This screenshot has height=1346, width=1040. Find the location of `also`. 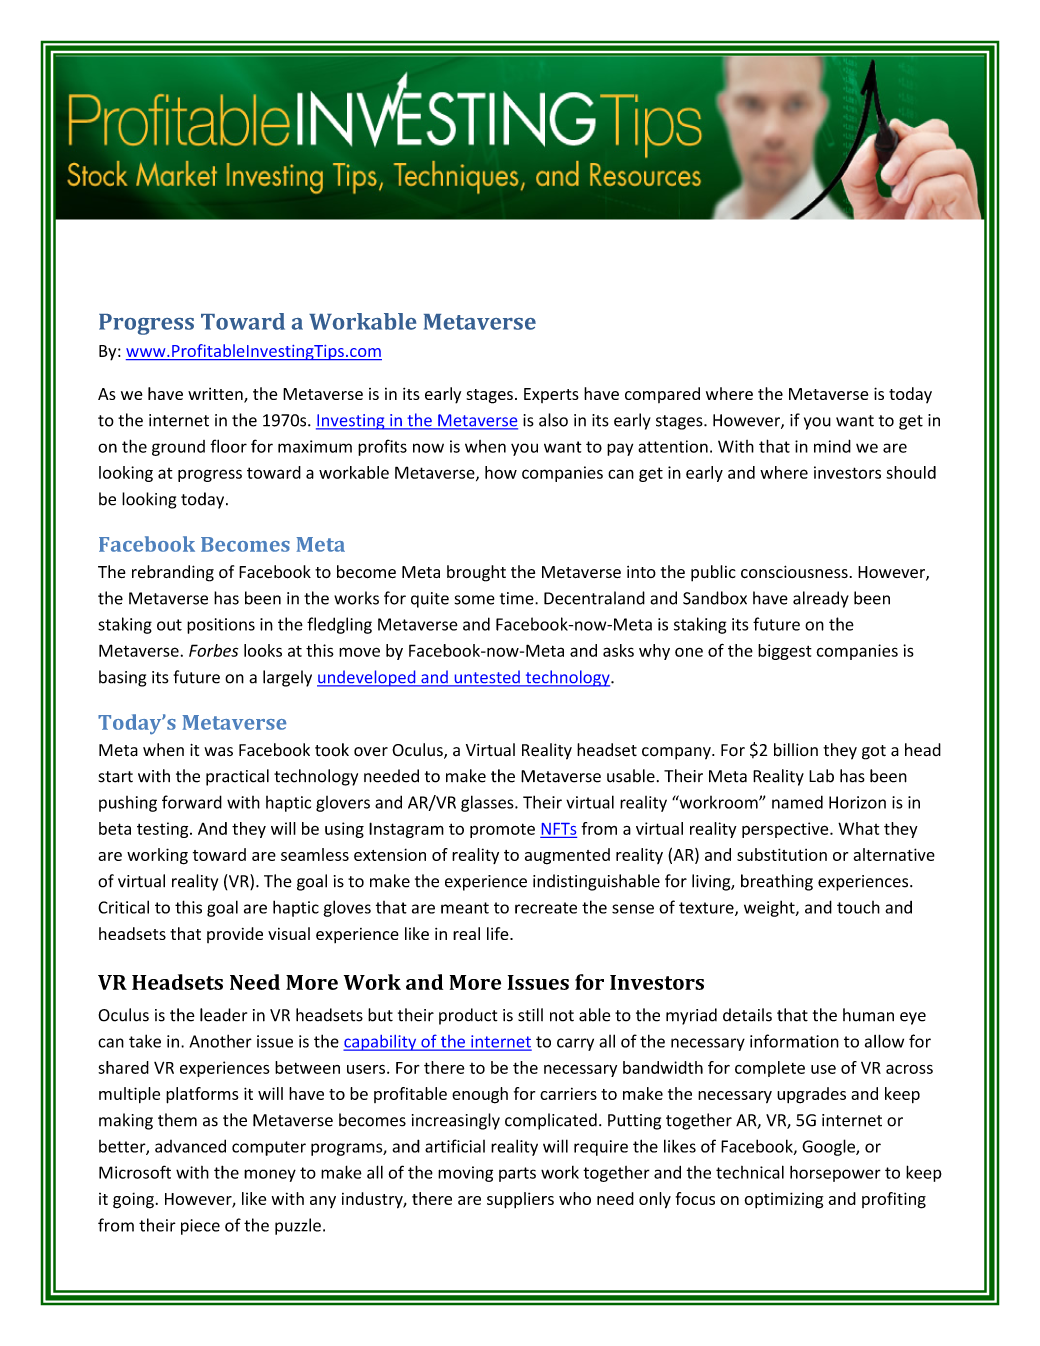

also is located at coordinates (553, 420).
